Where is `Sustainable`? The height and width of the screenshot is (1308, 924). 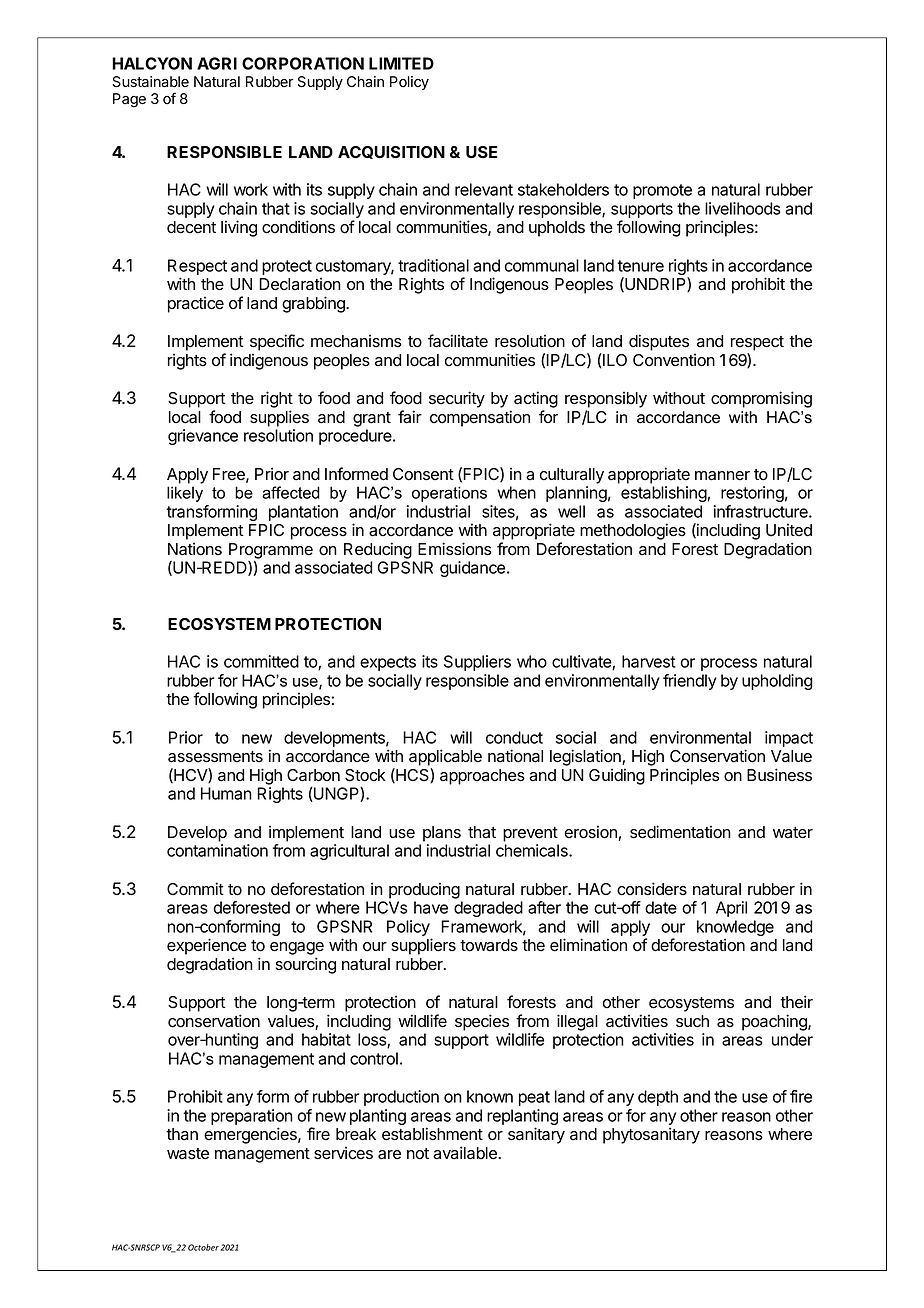
Sustainable is located at coordinates (150, 82).
